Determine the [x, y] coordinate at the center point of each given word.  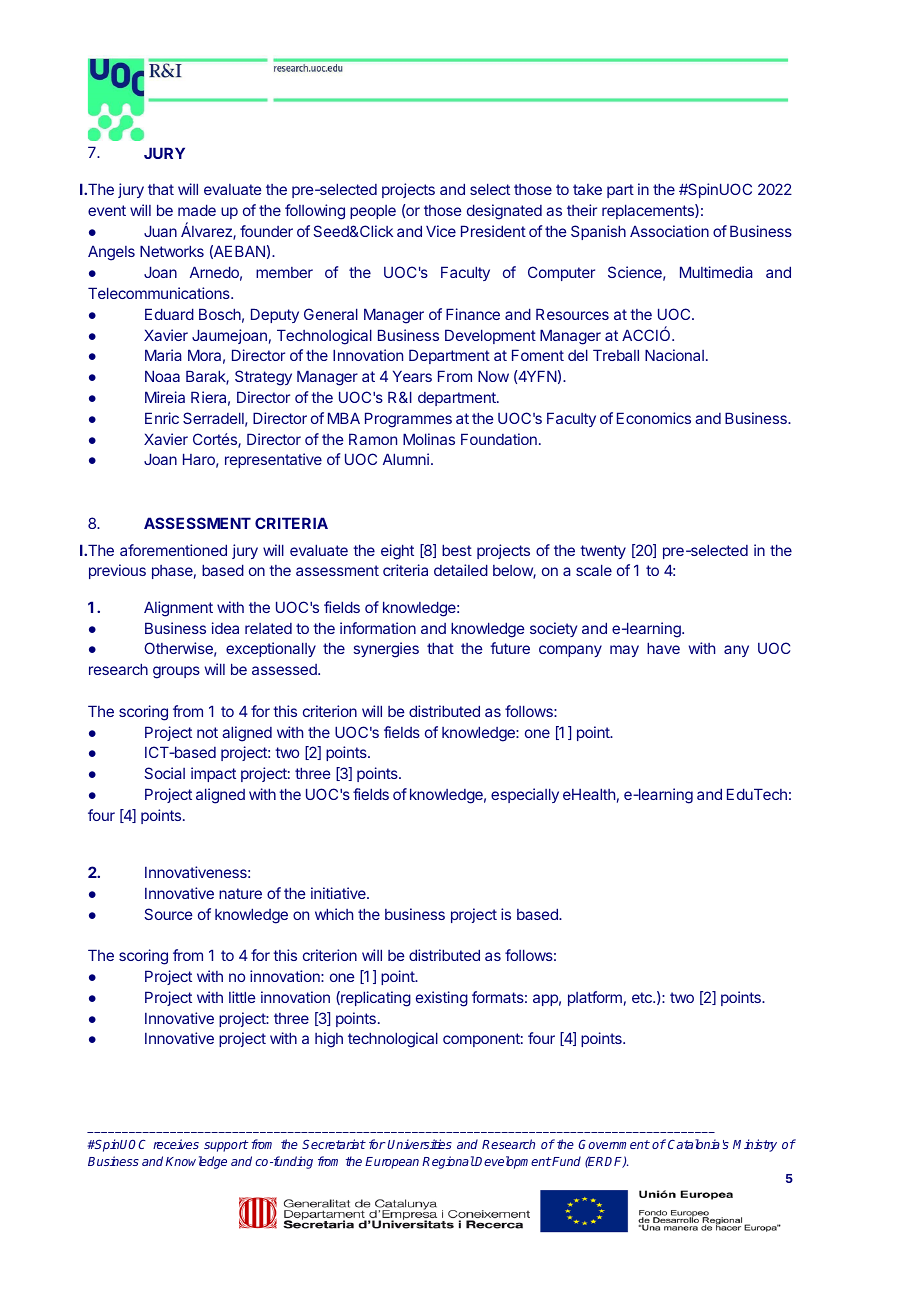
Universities [420, 1144]
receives [176, 1144]
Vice [441, 231]
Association [669, 231]
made [197, 210]
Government [614, 1144]
